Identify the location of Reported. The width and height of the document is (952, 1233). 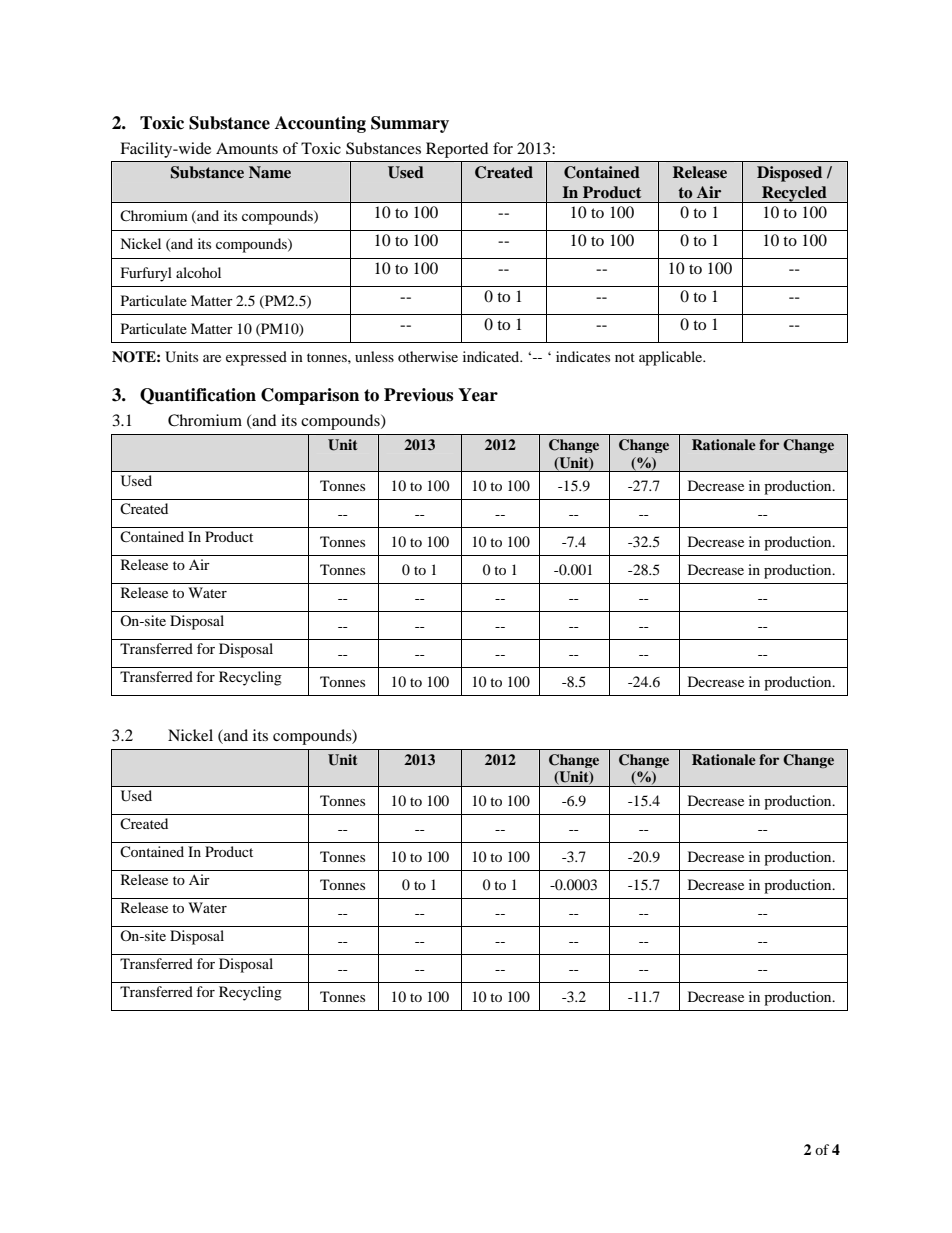
(457, 150).
